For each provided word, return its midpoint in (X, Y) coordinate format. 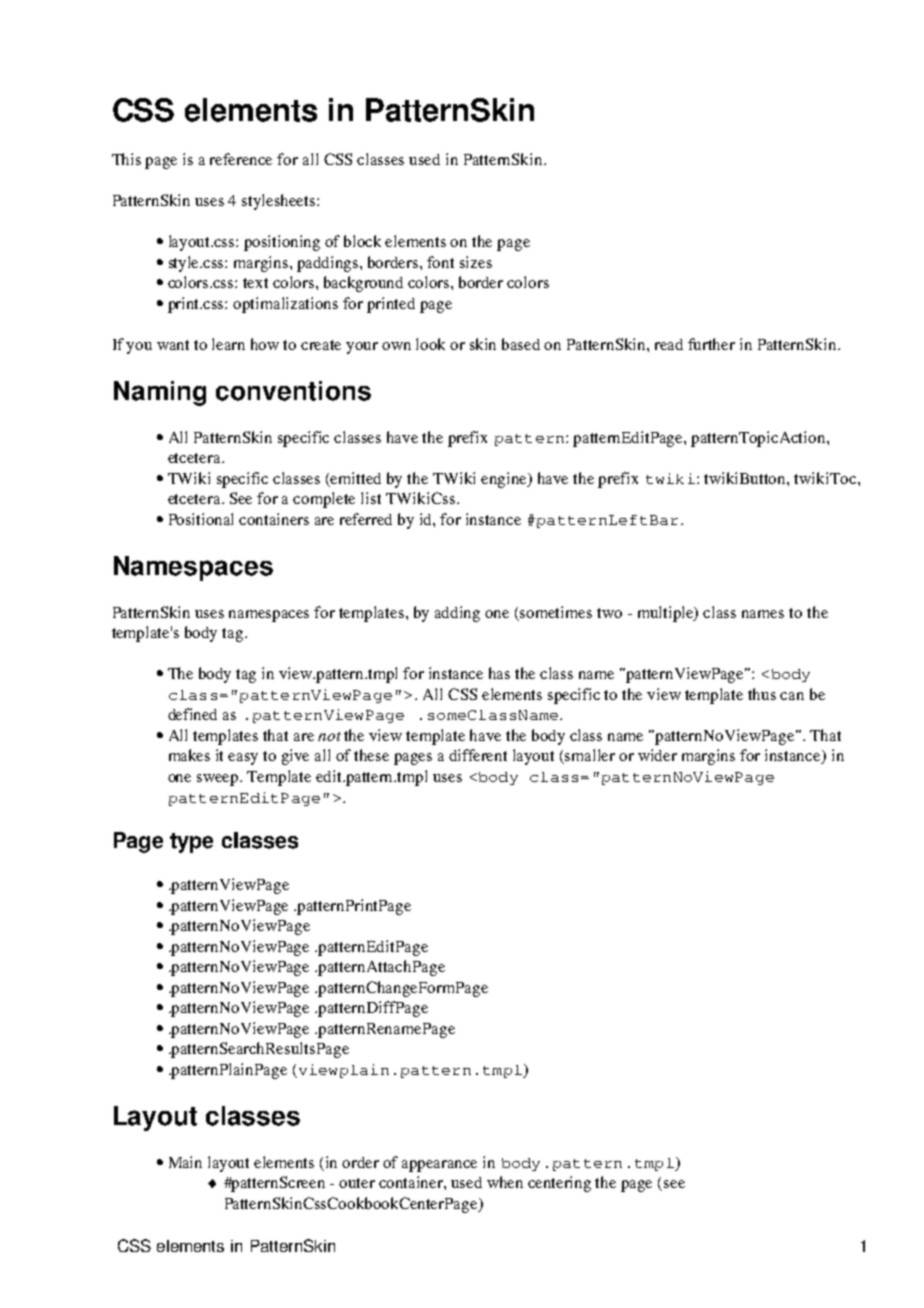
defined (192, 714)
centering (559, 1184)
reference (241, 159)
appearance (439, 1166)
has (499, 673)
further (711, 344)
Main (185, 1162)
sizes (476, 262)
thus (762, 694)
